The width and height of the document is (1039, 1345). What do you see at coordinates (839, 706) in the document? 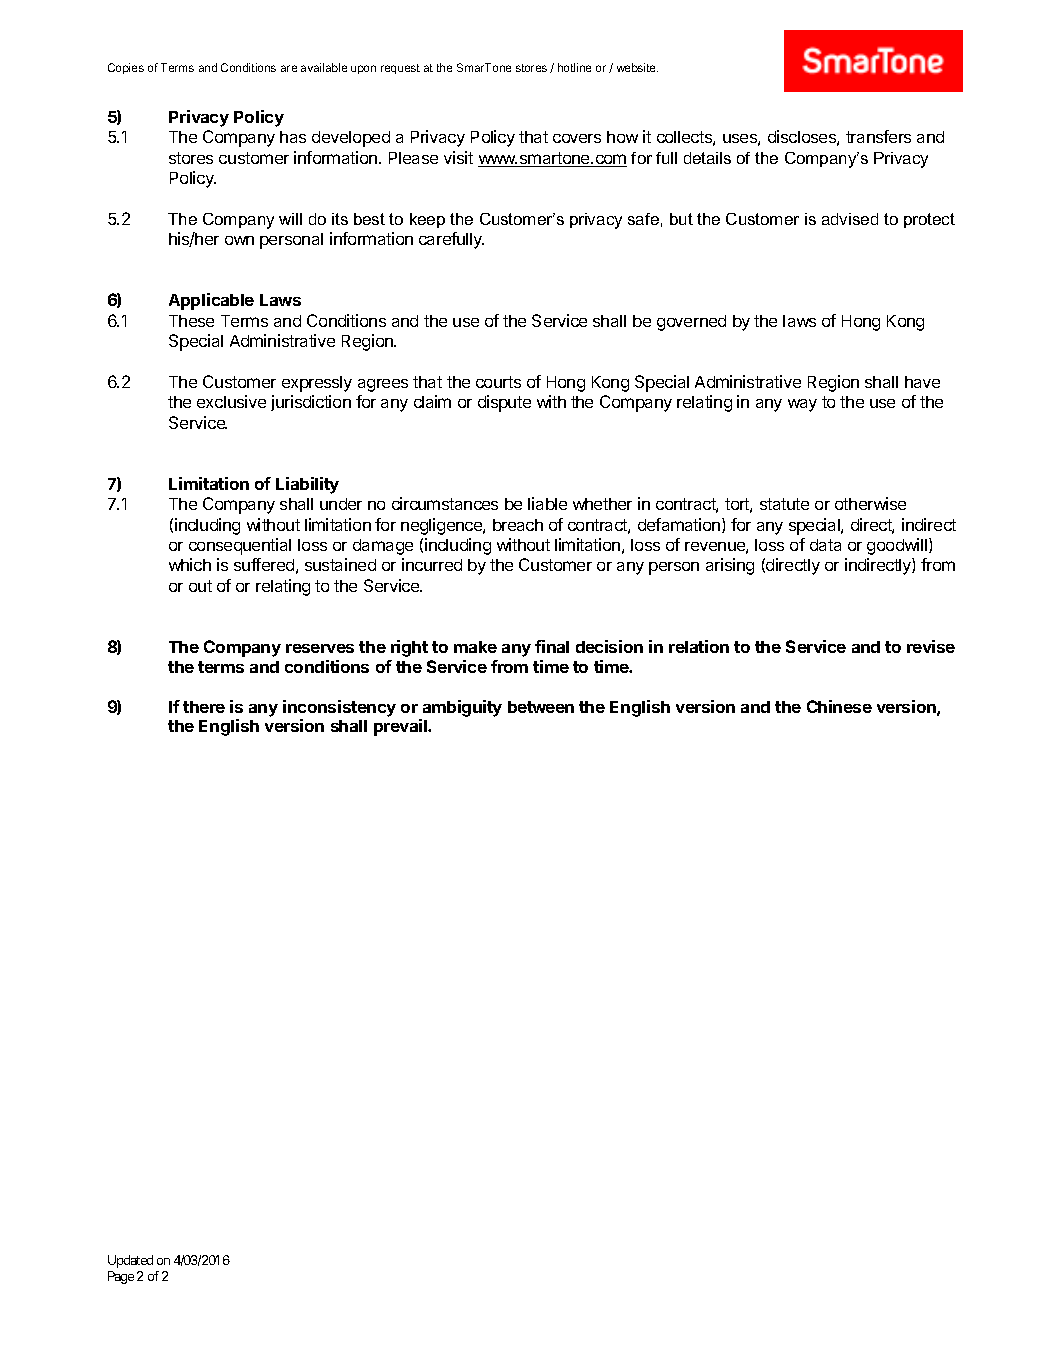
I see `Chinese` at bounding box center [839, 706].
